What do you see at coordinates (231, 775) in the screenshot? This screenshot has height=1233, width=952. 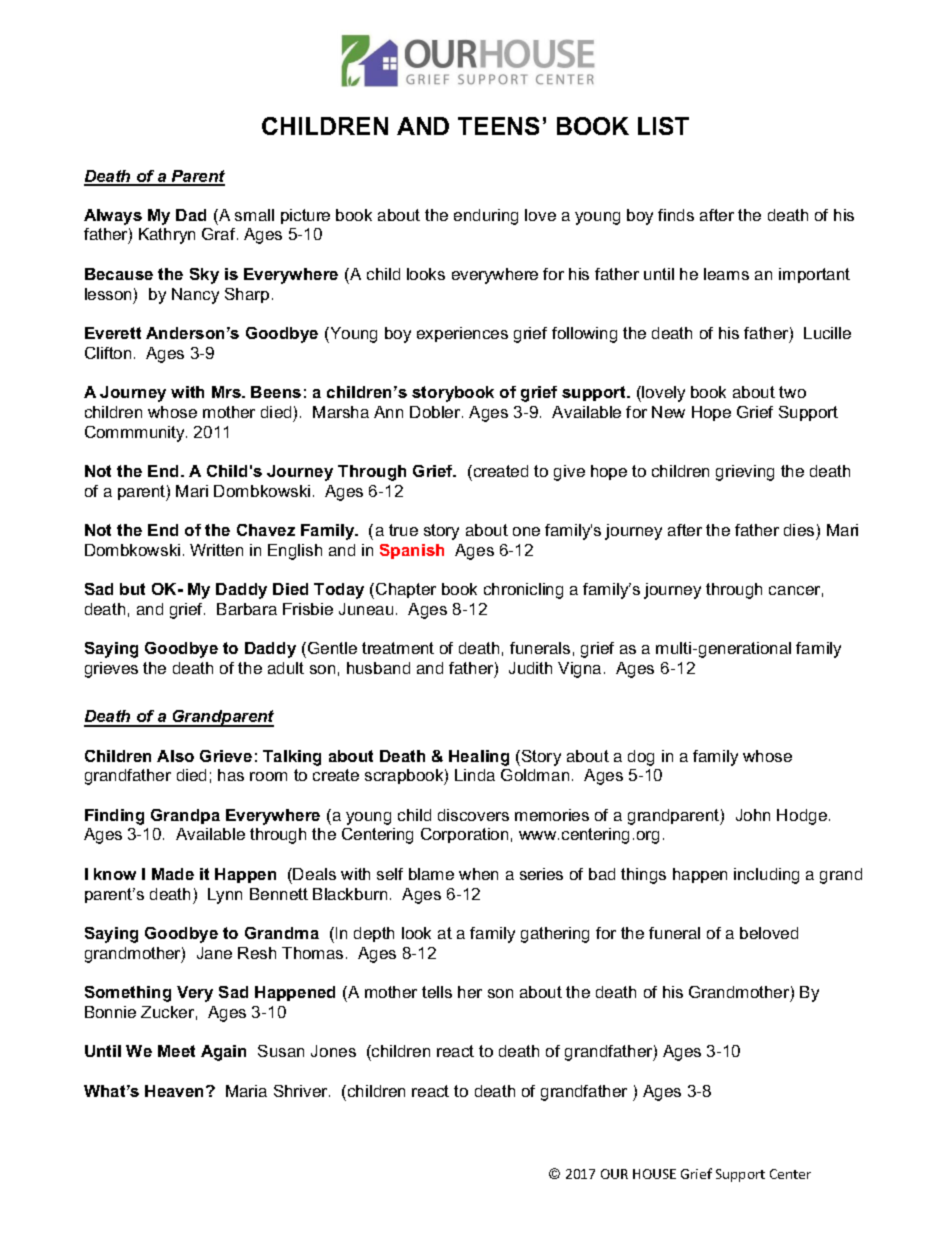 I see `has` at bounding box center [231, 775].
